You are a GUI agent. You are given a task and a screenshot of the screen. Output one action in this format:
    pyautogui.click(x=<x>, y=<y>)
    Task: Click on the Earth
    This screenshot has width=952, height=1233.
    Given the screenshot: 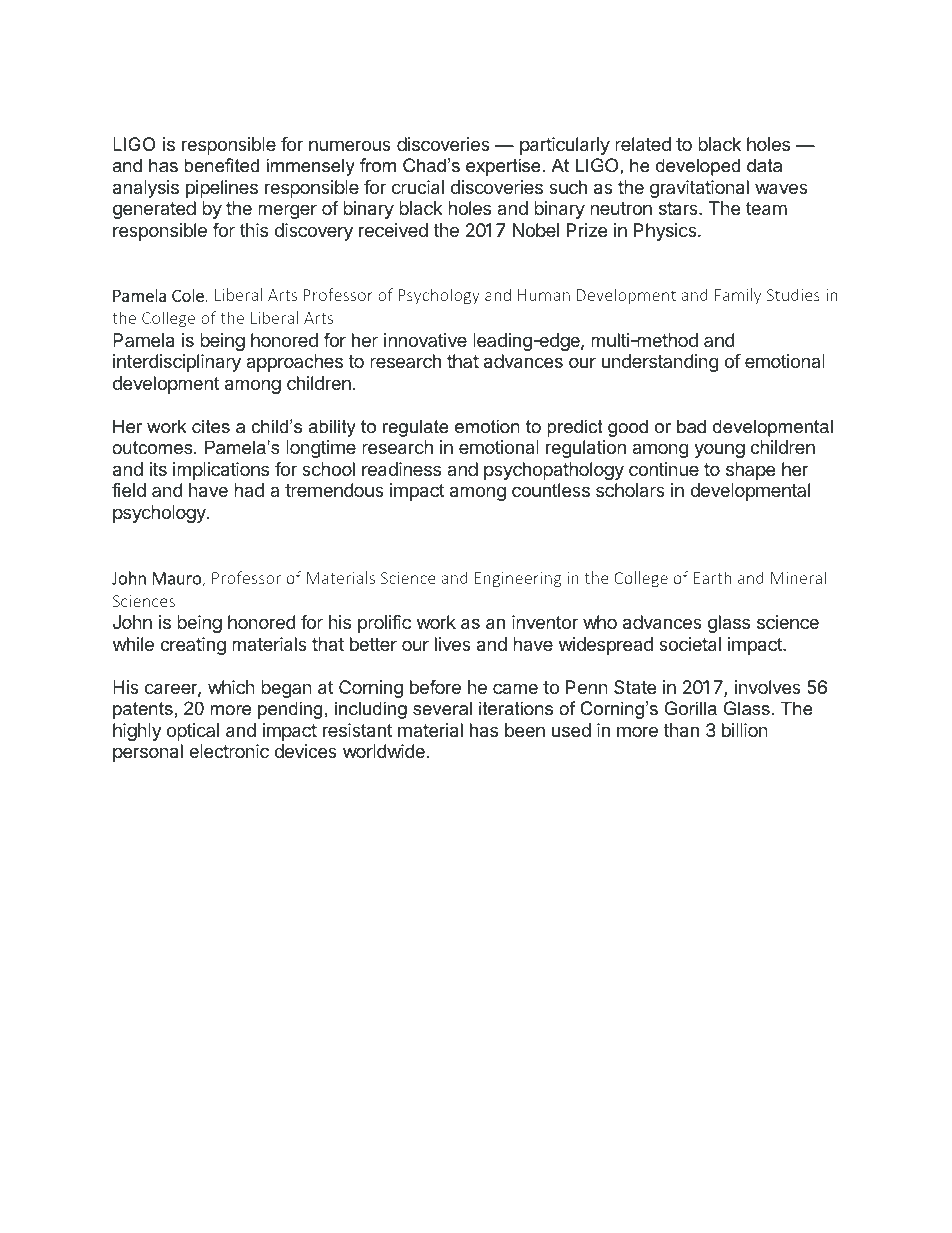 What is the action you would take?
    pyautogui.click(x=712, y=577)
